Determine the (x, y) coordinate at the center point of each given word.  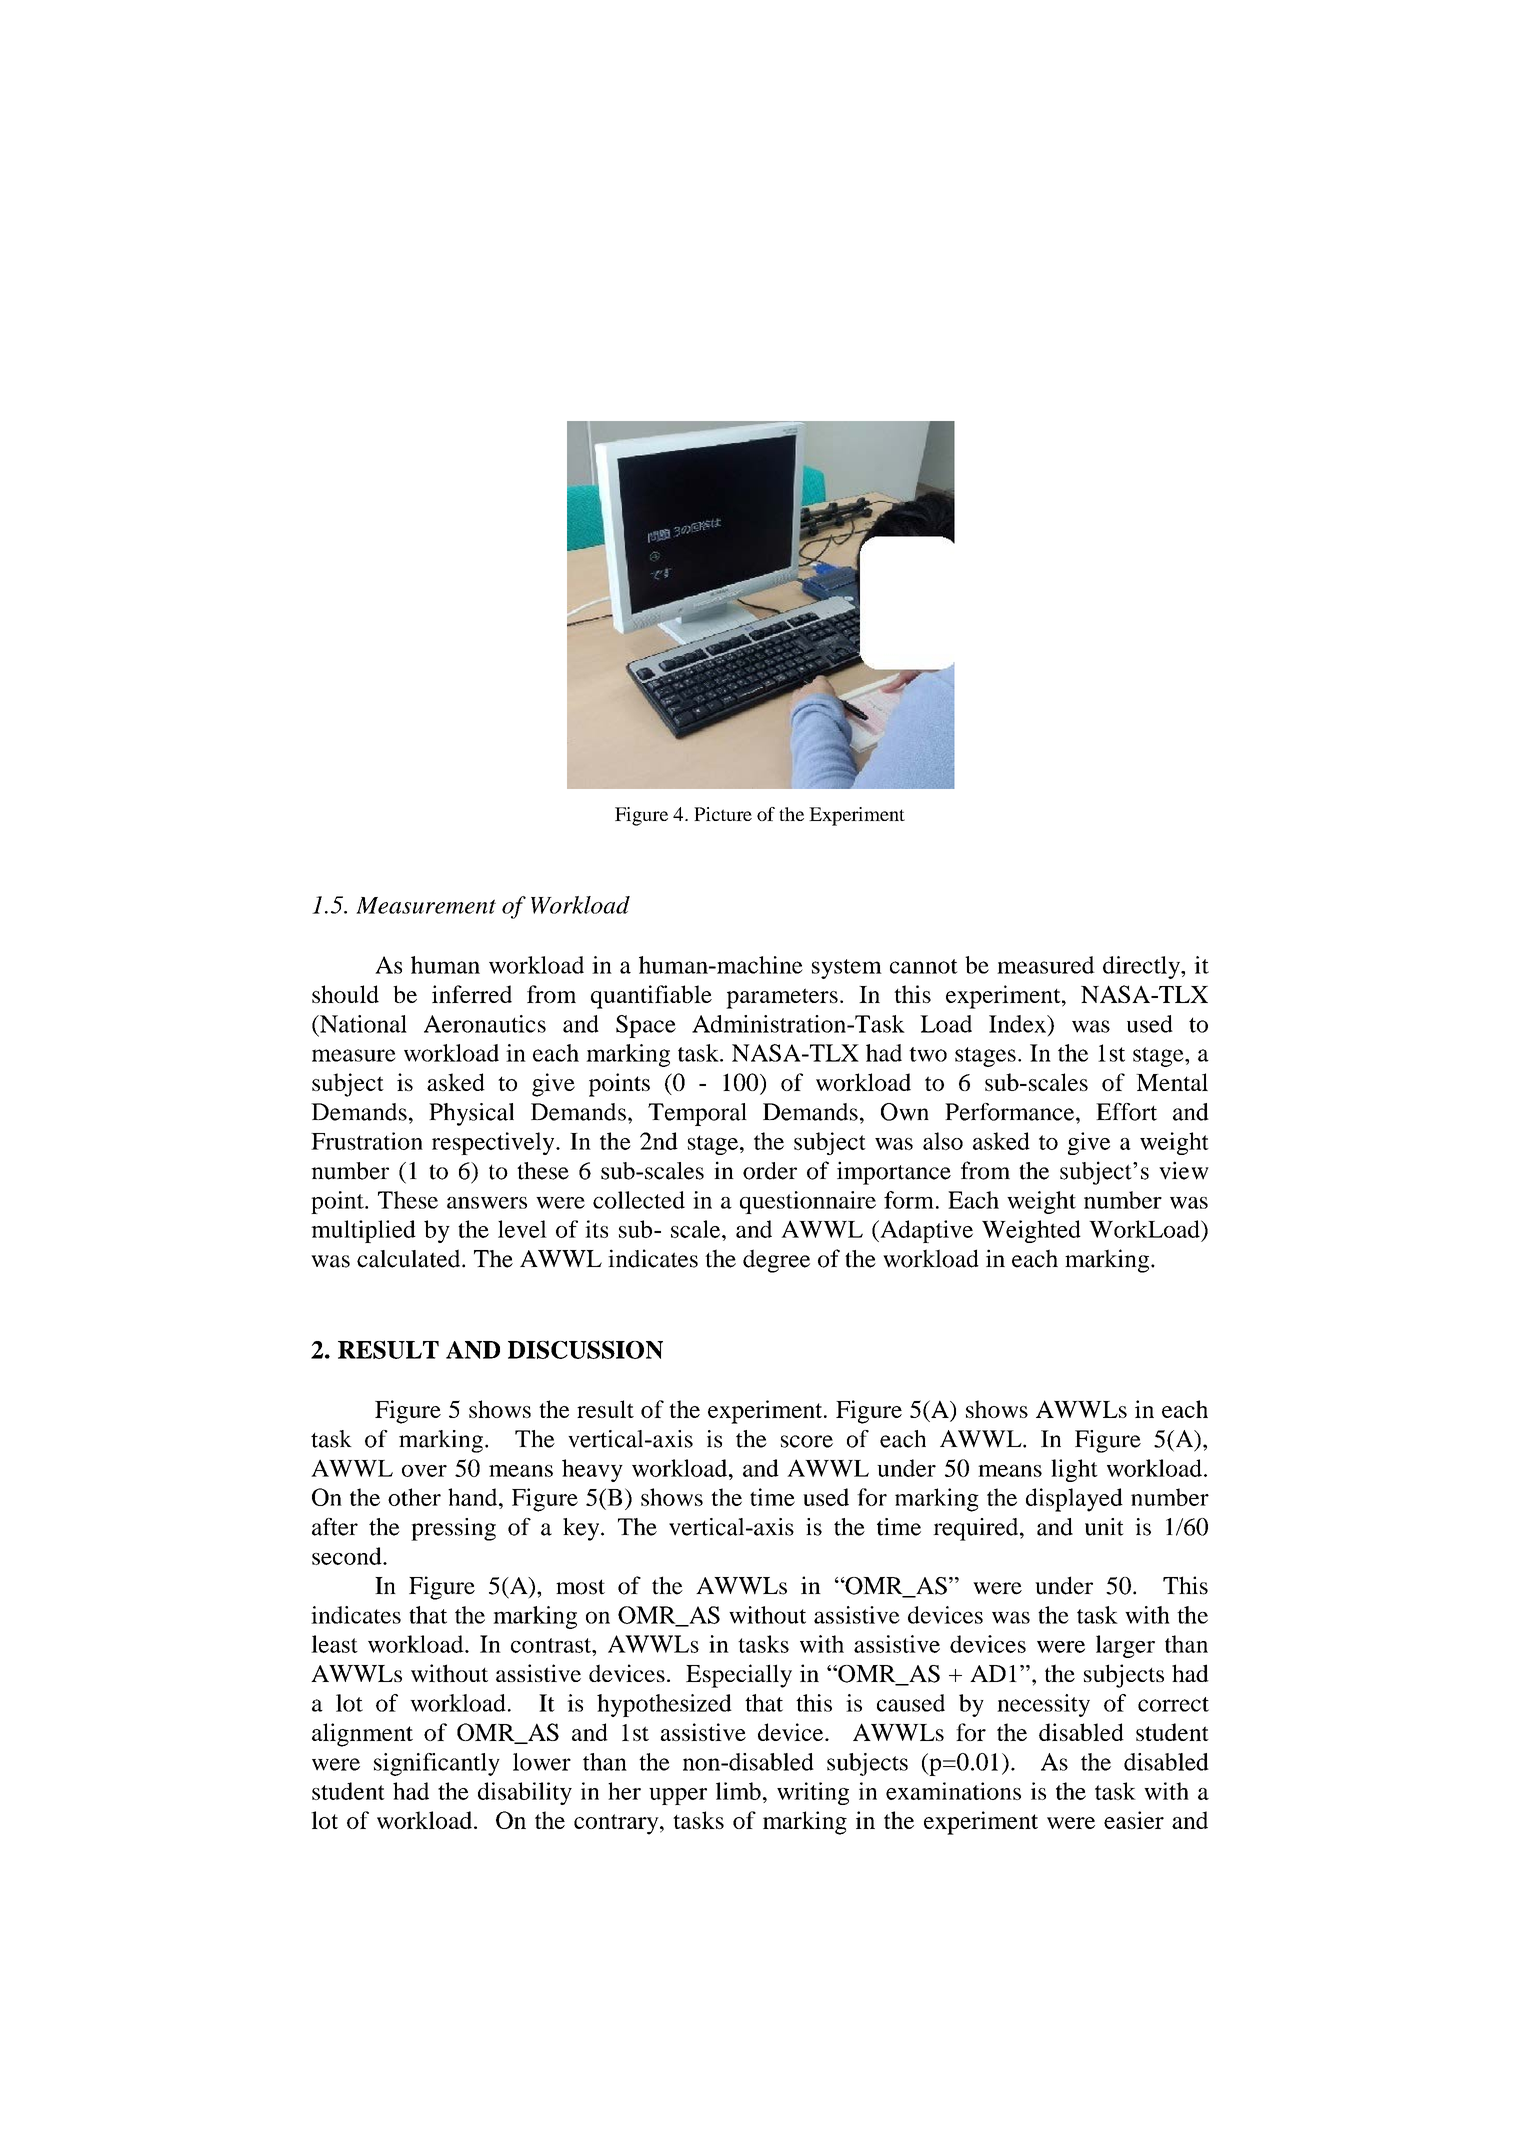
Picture (723, 814)
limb (738, 1791)
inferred (472, 994)
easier (1134, 1820)
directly (1142, 967)
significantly (437, 1764)
